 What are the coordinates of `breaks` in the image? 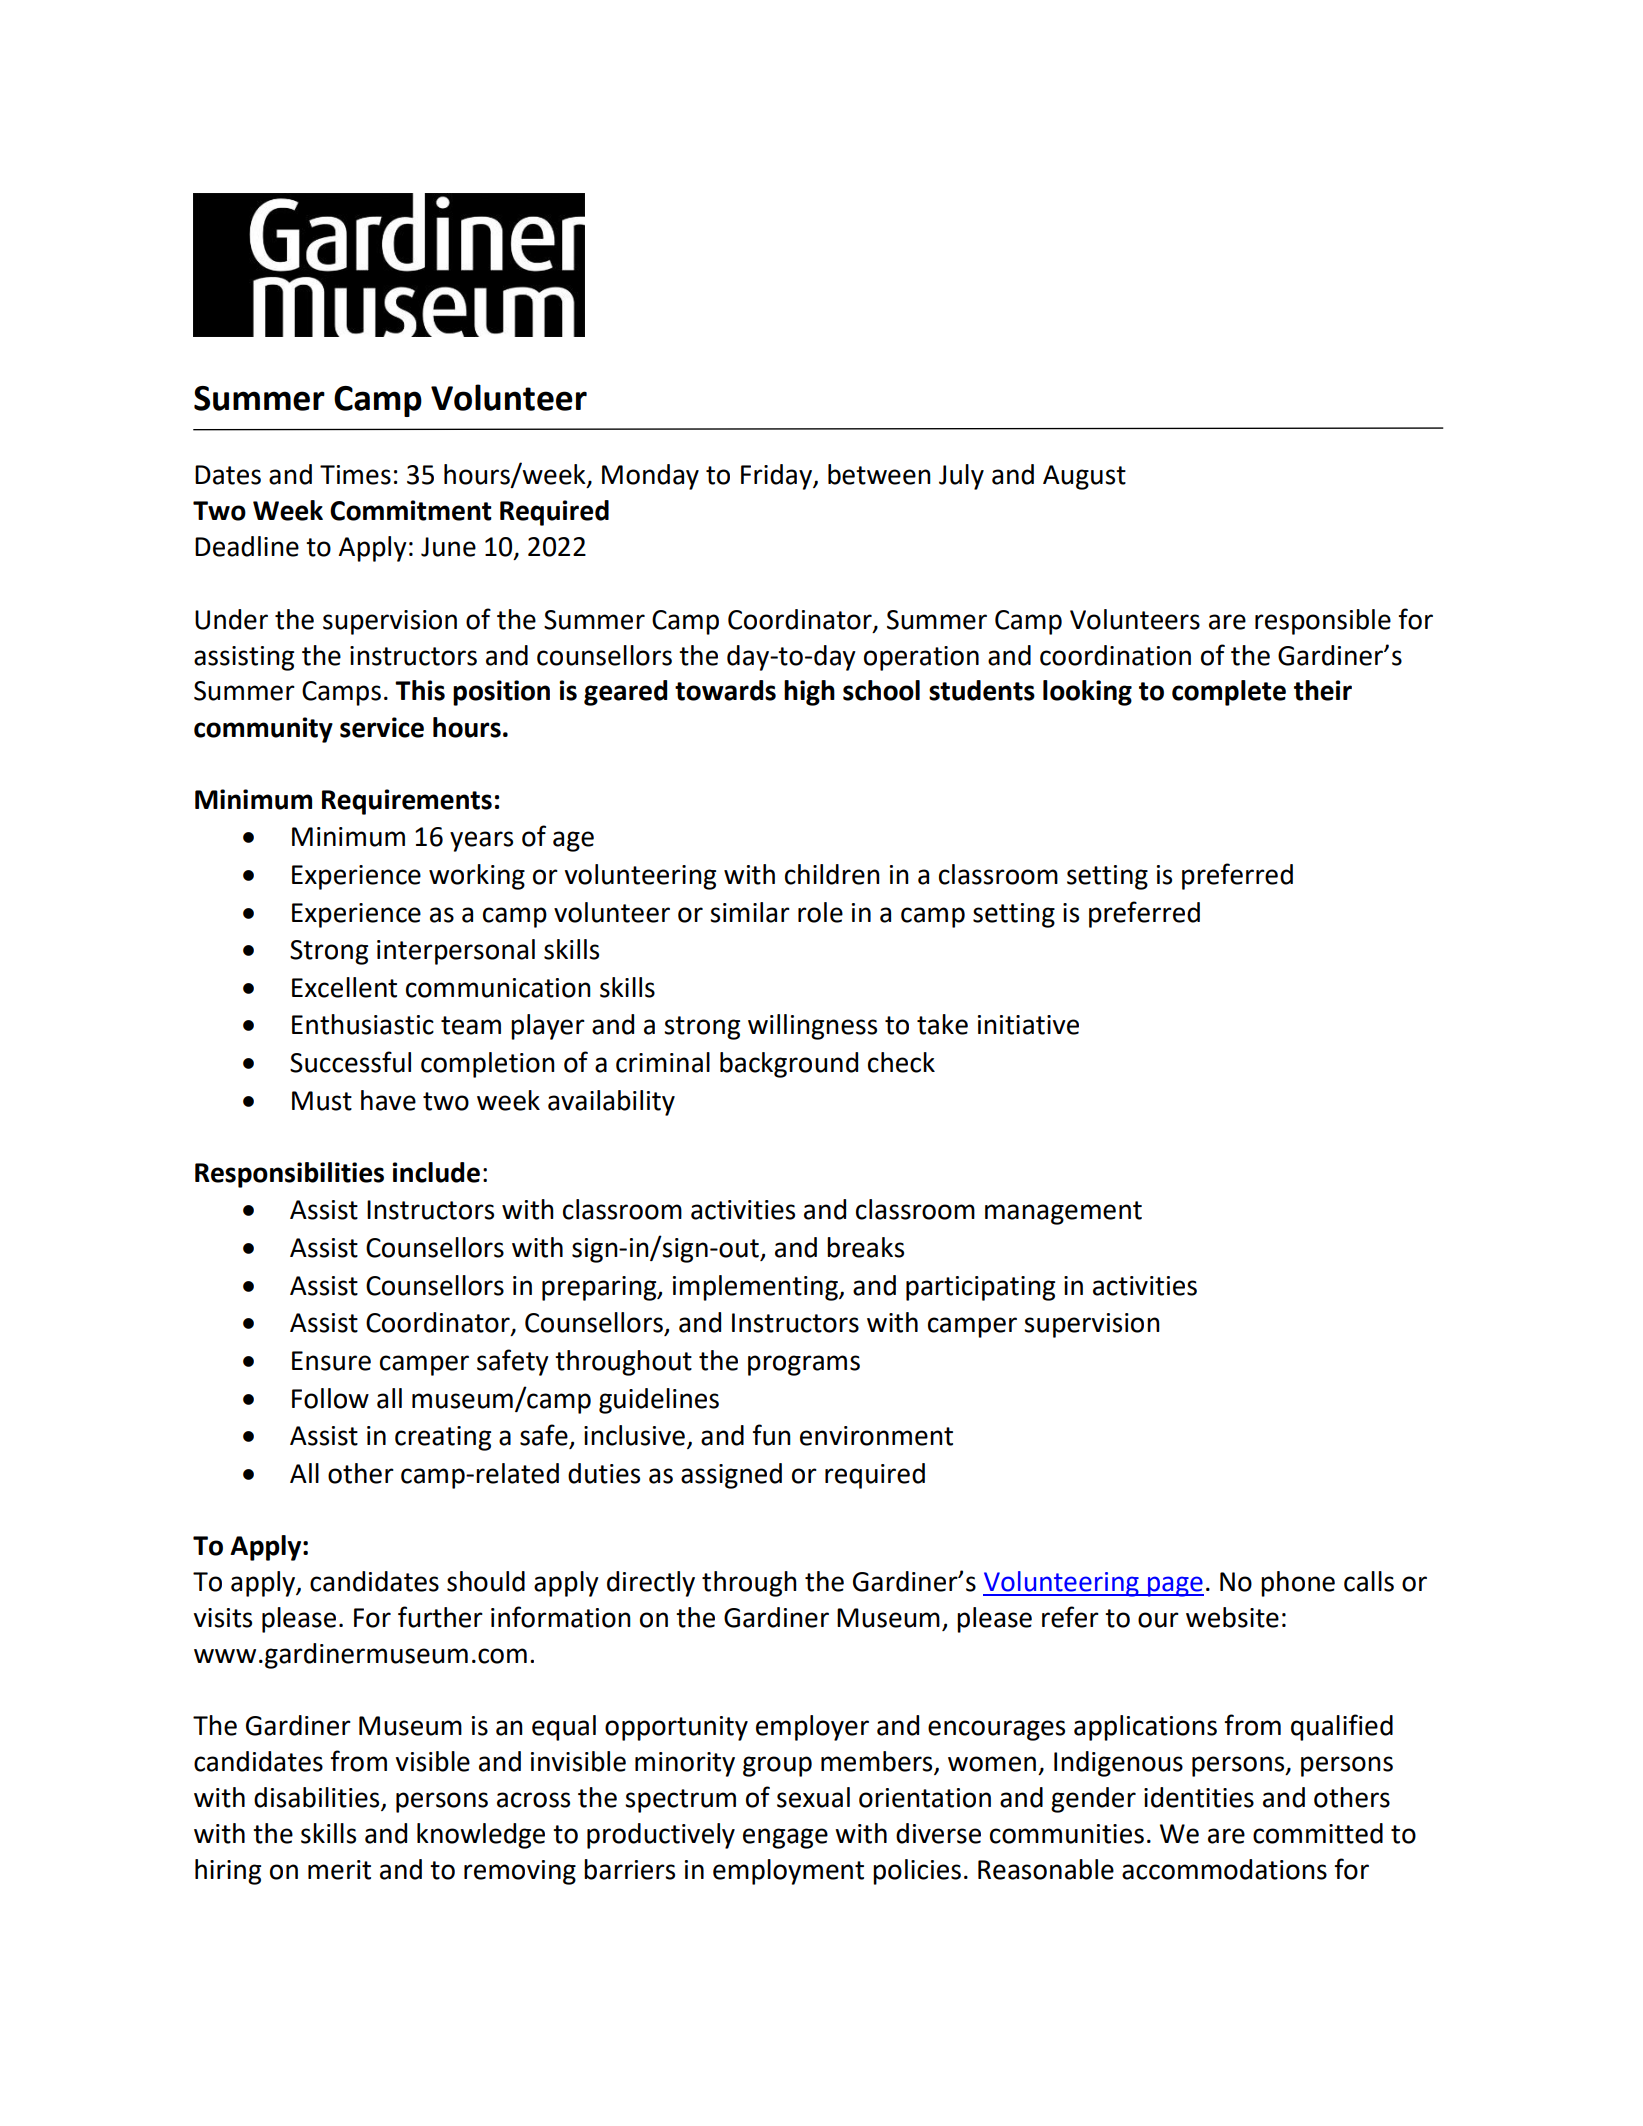 It's located at (865, 1247).
